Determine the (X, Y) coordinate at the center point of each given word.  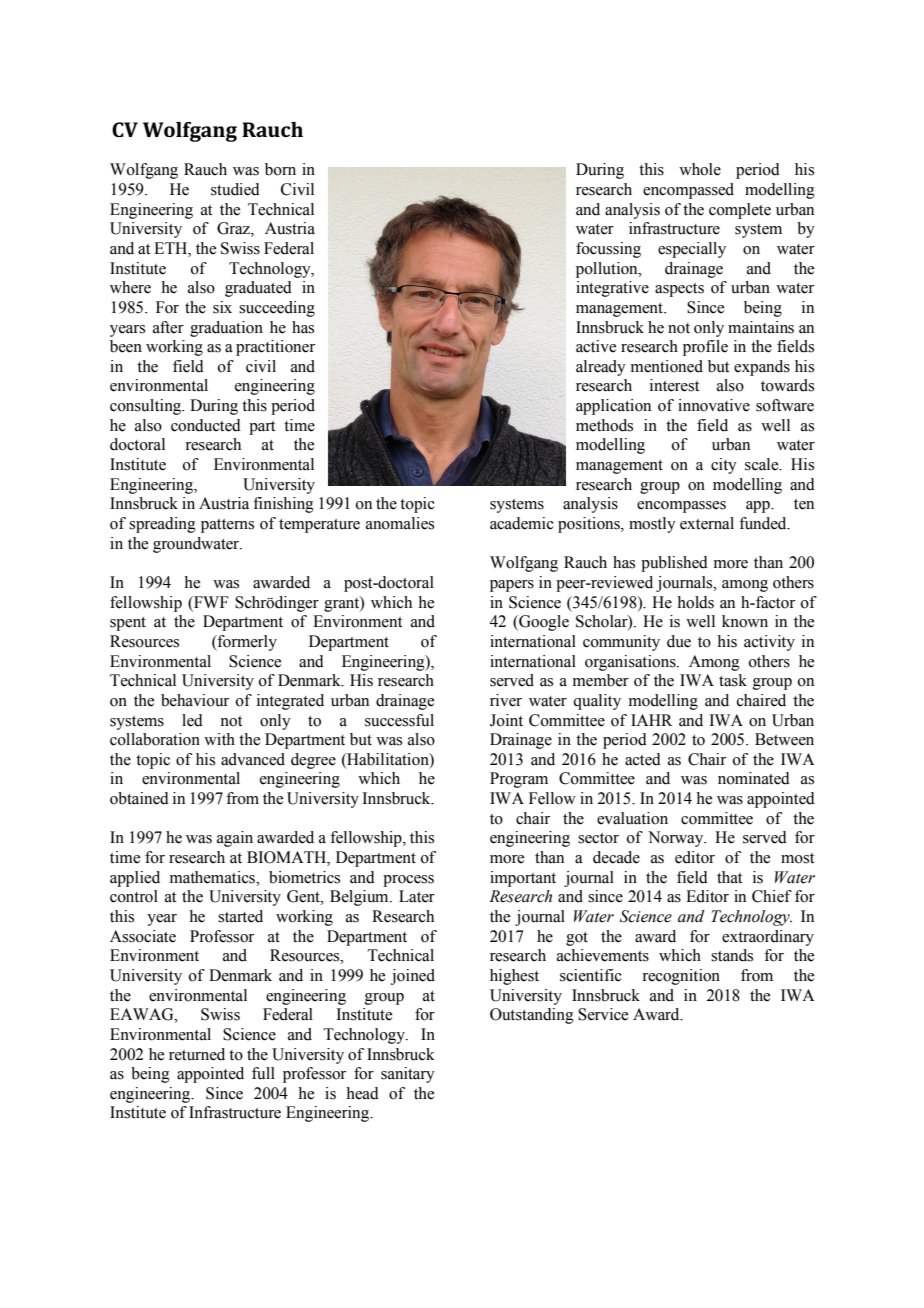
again (235, 839)
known (745, 621)
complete (740, 211)
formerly (246, 643)
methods (604, 425)
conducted (206, 425)
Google (543, 623)
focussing (608, 250)
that (729, 877)
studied (235, 189)
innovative (714, 405)
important (523, 879)
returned (197, 1054)
